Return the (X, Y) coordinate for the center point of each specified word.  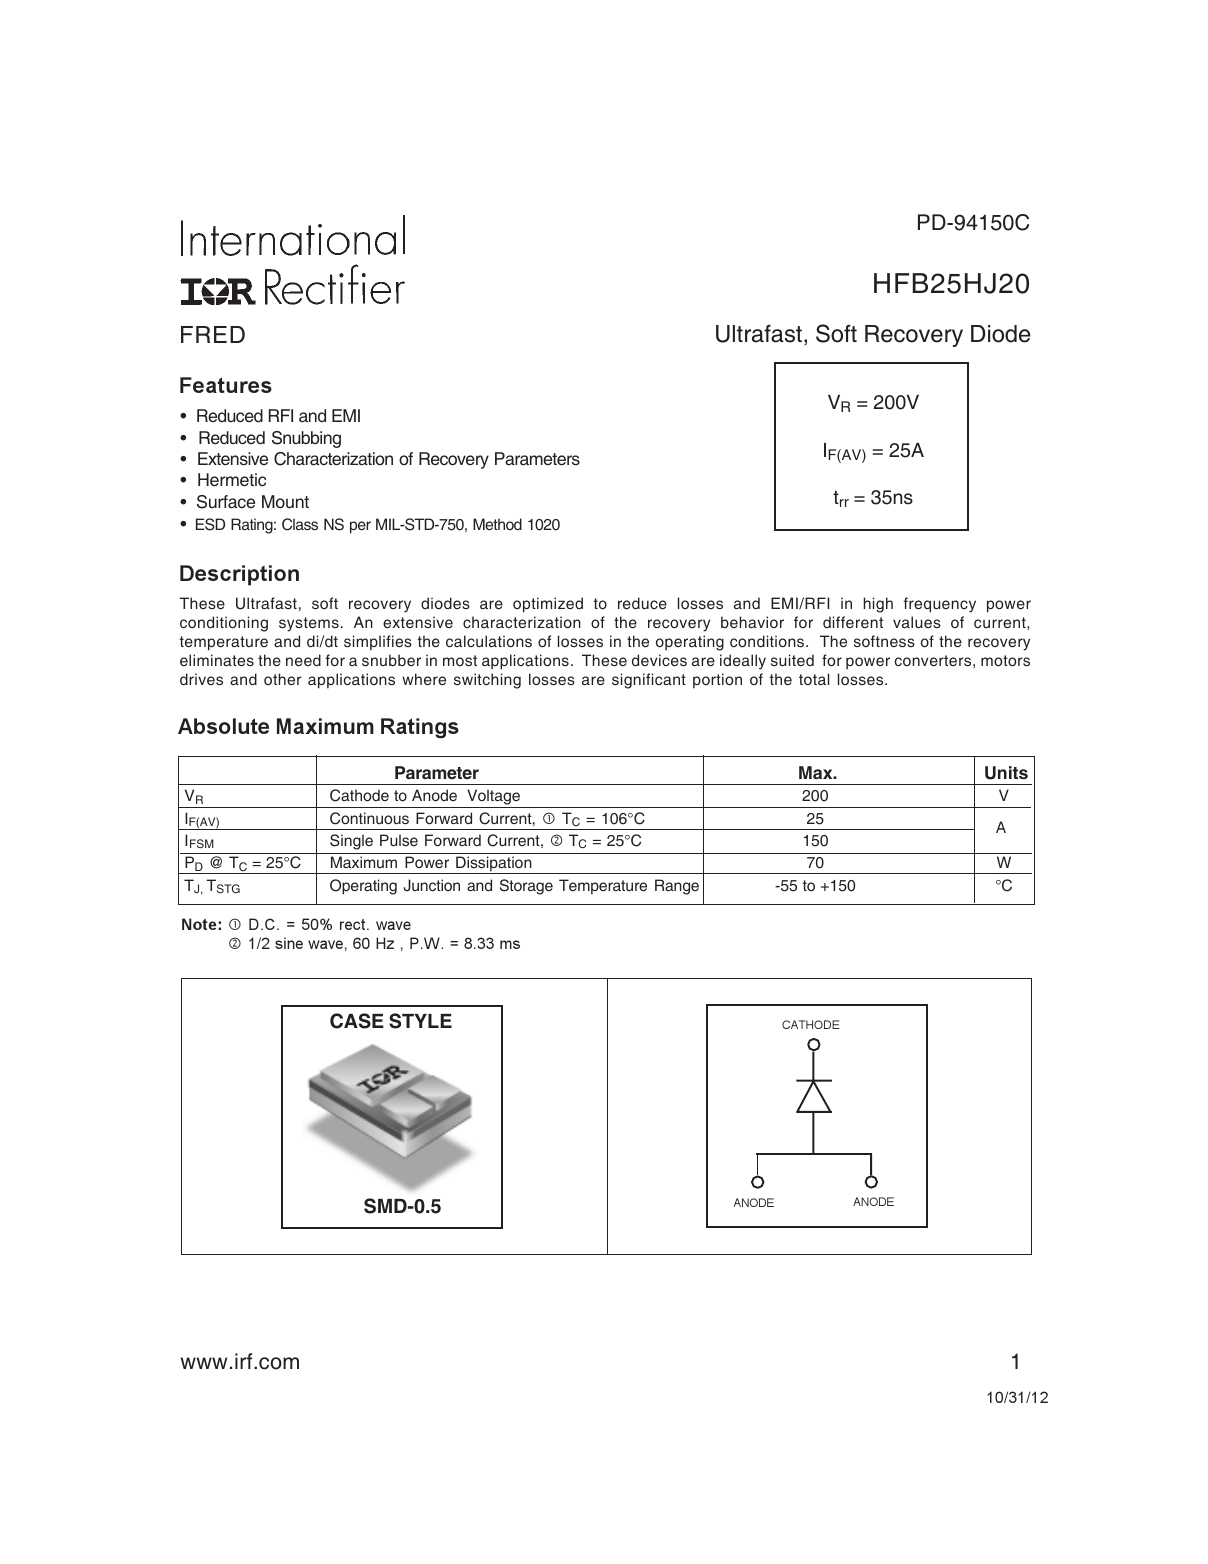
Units (1006, 773)
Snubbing (306, 439)
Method (497, 524)
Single (351, 842)
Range (677, 887)
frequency (939, 605)
